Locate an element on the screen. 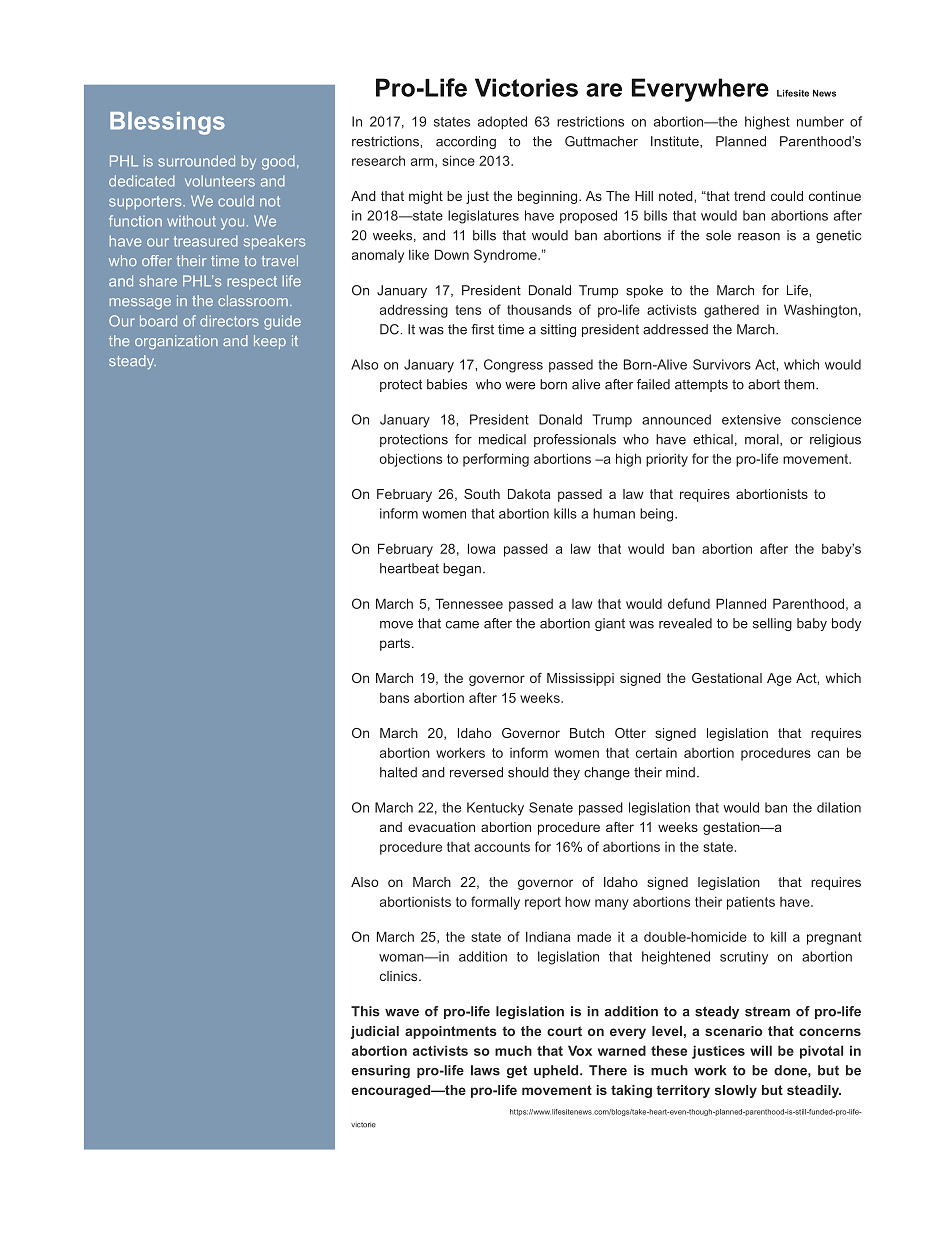  clinics is located at coordinates (400, 976).
